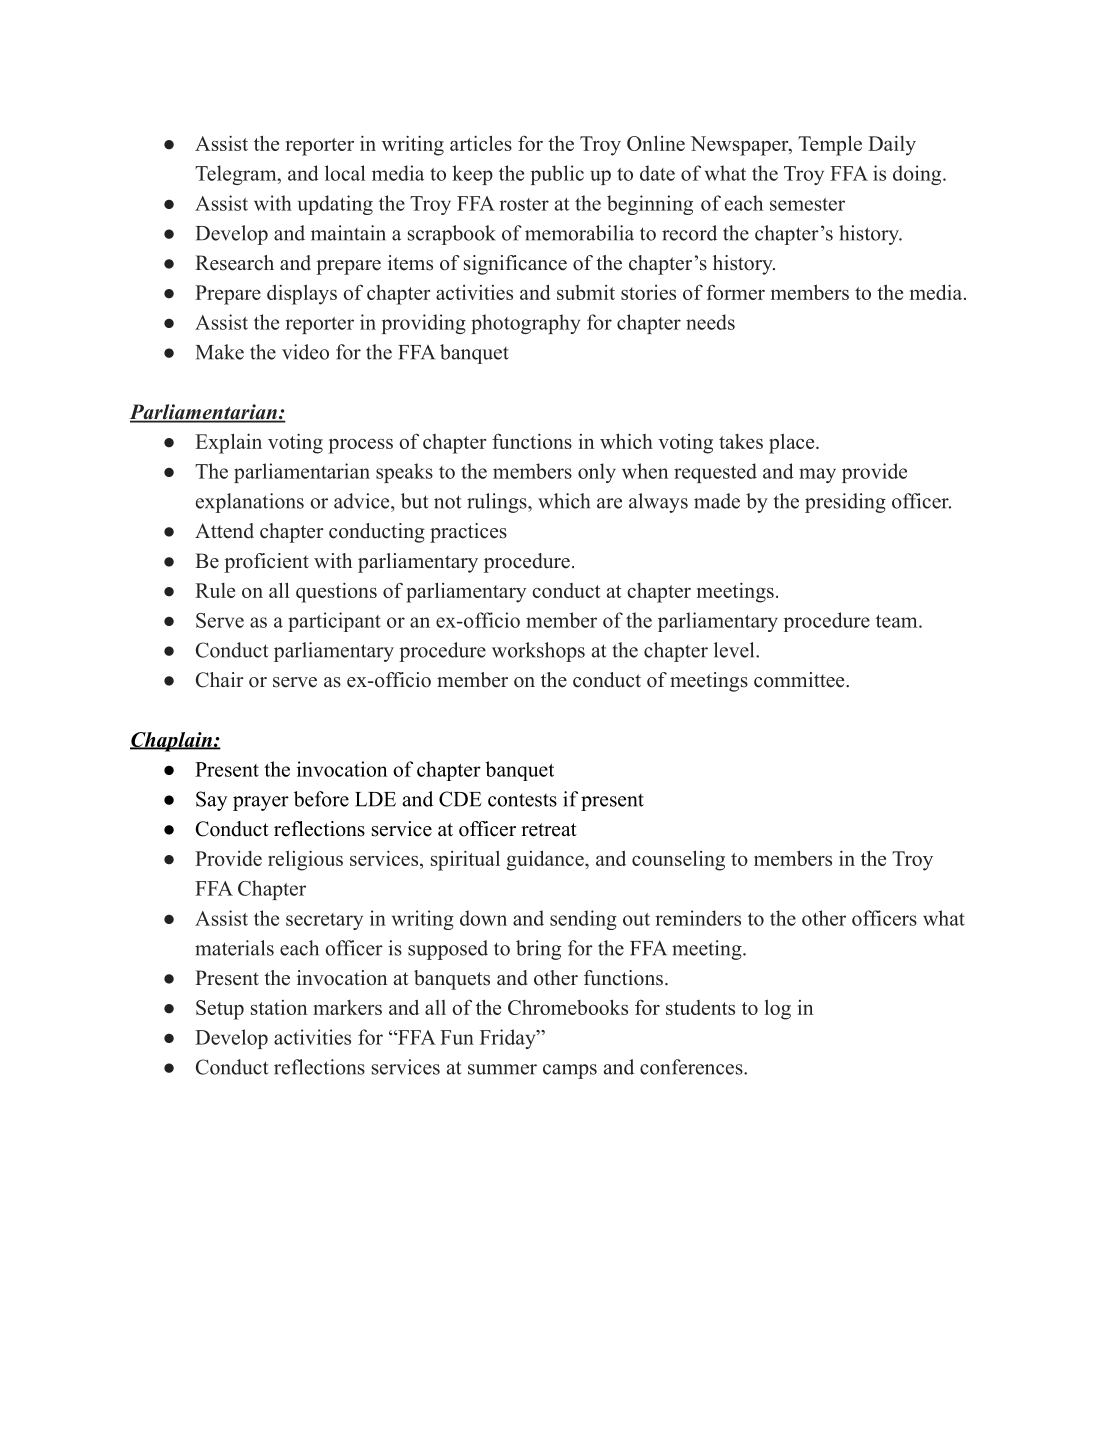  Describe the element at coordinates (279, 1007) in the document. I see `station` at that location.
